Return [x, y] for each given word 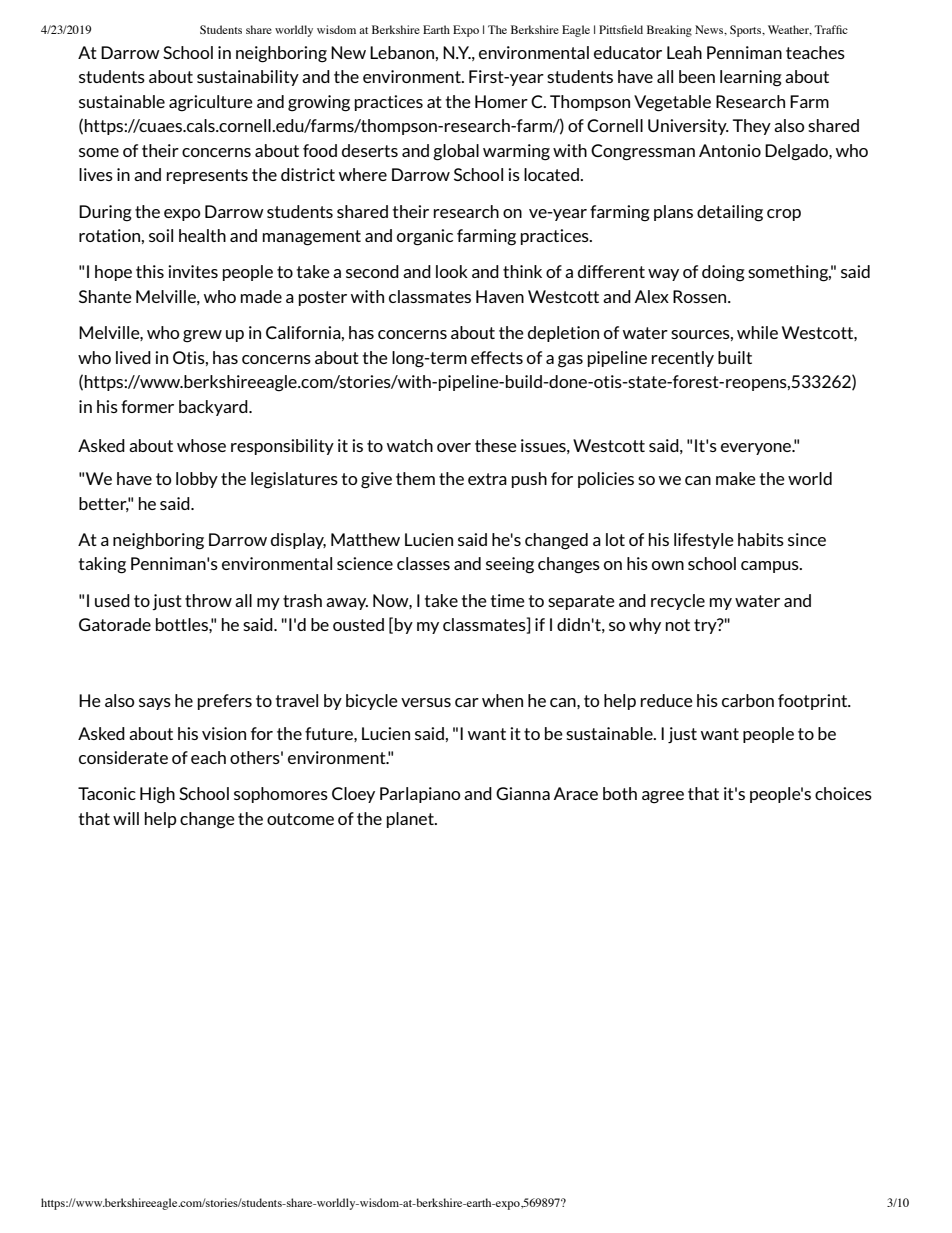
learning [751, 78]
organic [425, 237]
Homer [501, 101]
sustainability [248, 78]
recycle [678, 602]
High [157, 795]
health [202, 235]
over [454, 447]
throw [208, 600]
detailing [730, 213]
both [620, 793]
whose [201, 445]
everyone [757, 449]
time [507, 600]
